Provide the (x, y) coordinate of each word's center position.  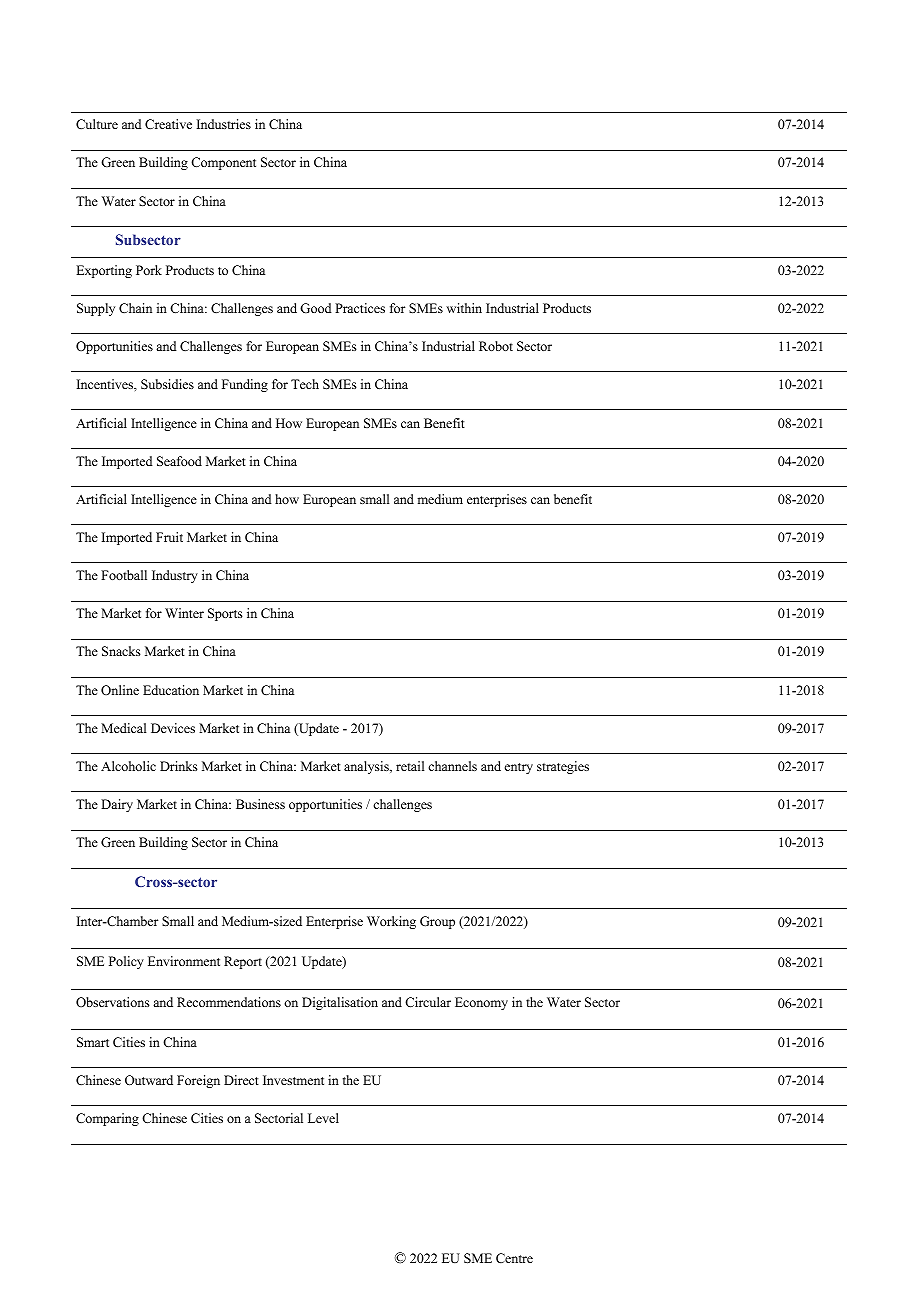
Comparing (107, 1119)
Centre (514, 1258)
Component (223, 163)
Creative (168, 124)
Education (171, 690)
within (464, 308)
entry (519, 768)
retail (410, 766)
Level (323, 1118)
